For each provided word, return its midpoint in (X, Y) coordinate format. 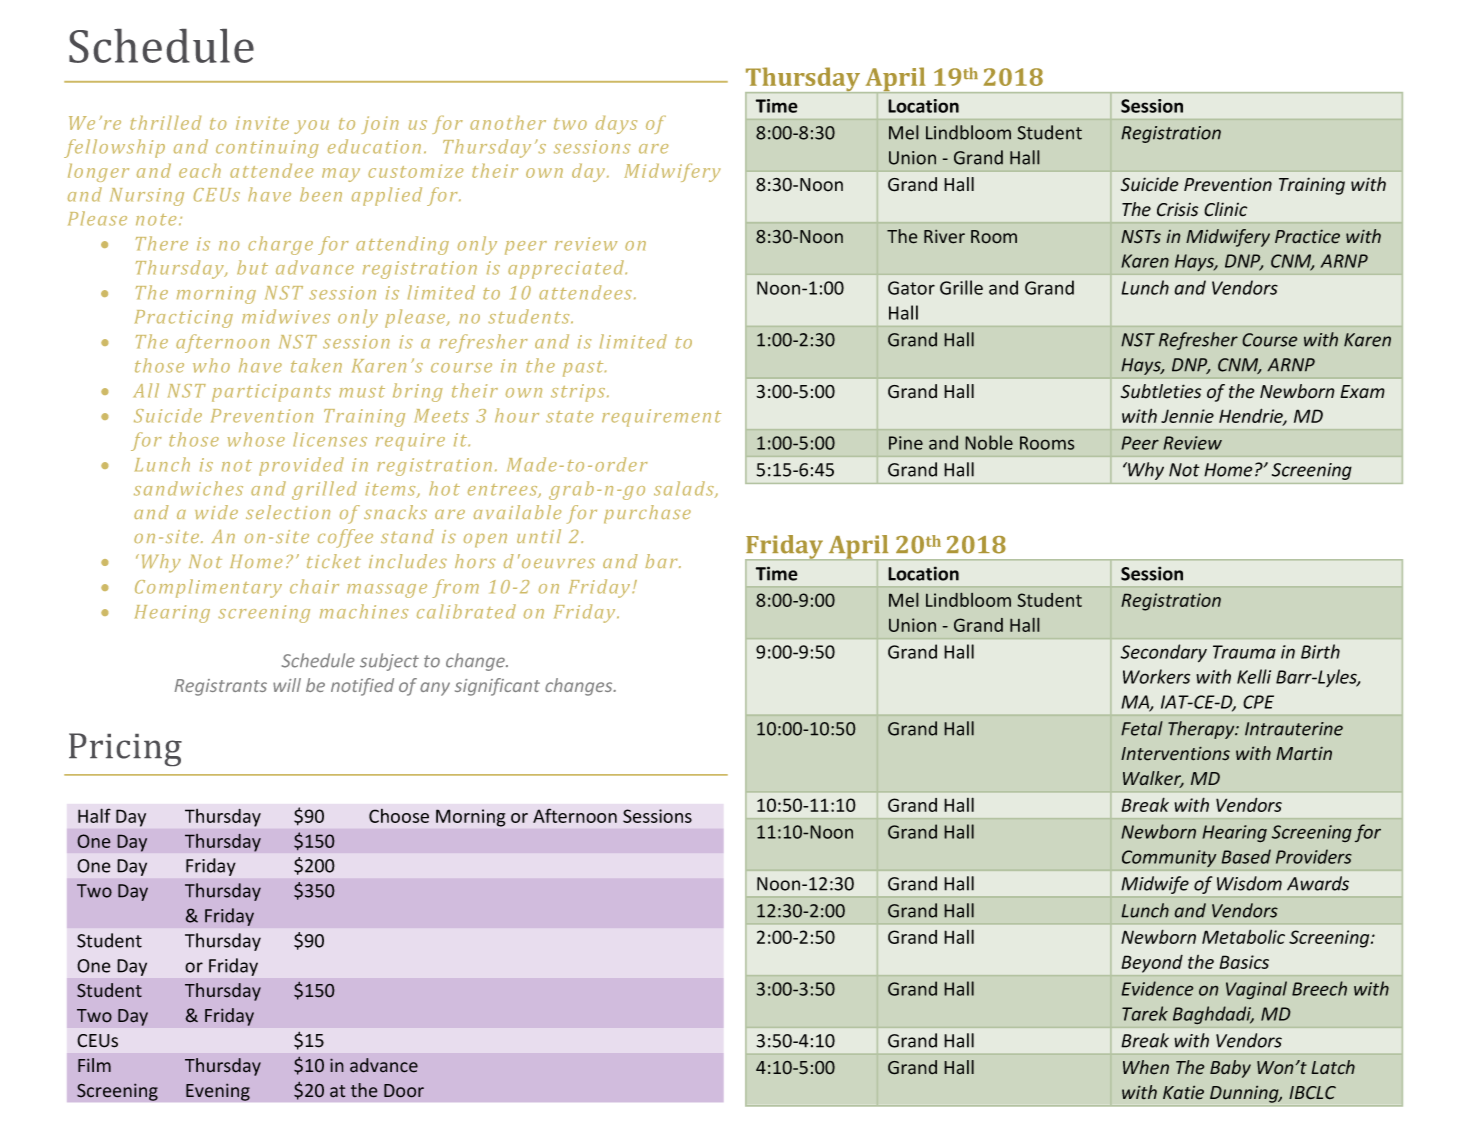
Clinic (1225, 209)
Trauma (1244, 652)
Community (1169, 858)
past (584, 369)
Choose (399, 816)
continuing (267, 149)
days (616, 125)
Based (1246, 856)
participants (271, 393)
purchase (647, 514)
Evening (218, 1092)
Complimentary (208, 588)
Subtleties (1161, 391)
